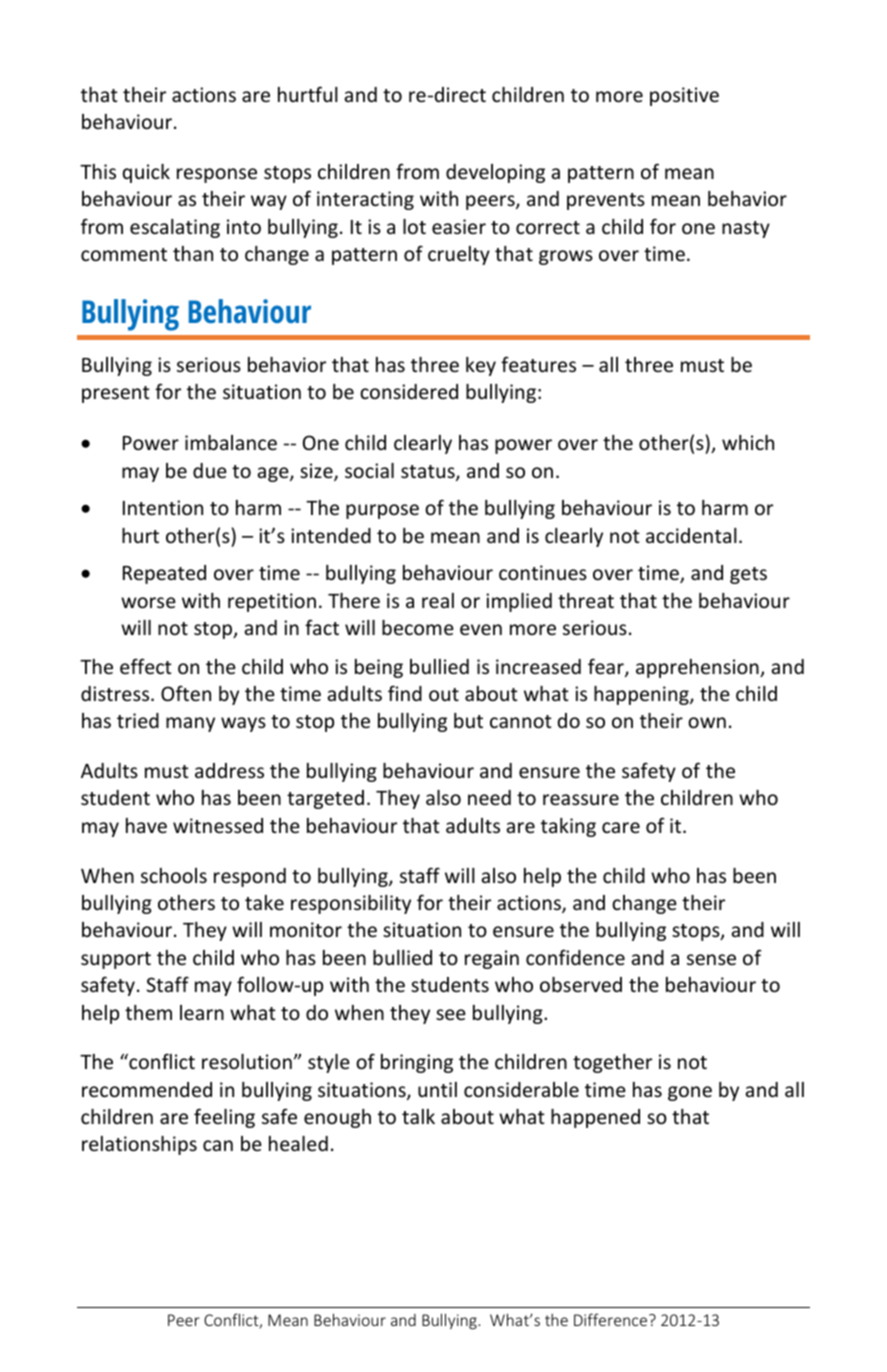 This document has height=1372, width=887. I want to click on which, so click(748, 442).
